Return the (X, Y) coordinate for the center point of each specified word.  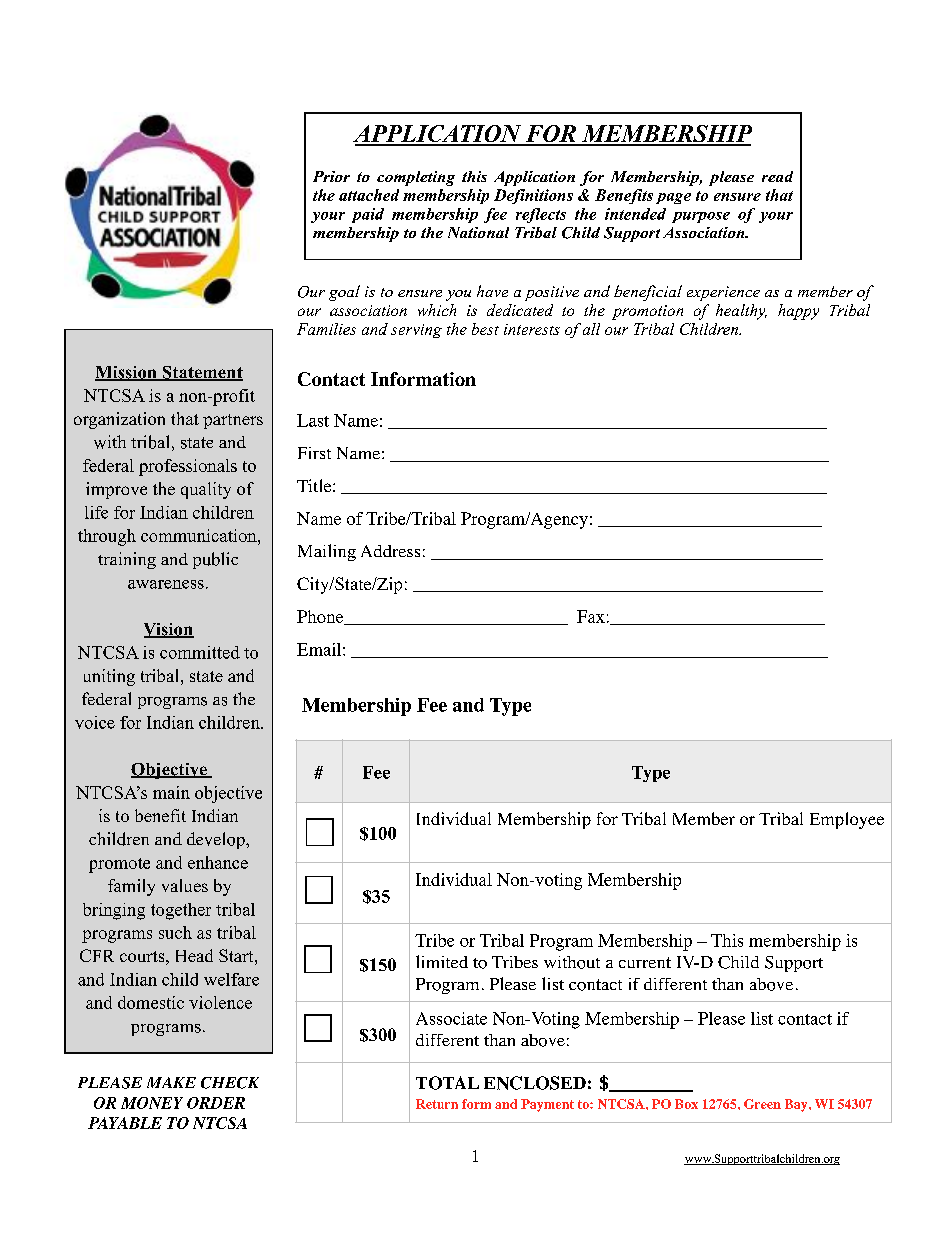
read (777, 176)
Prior (331, 176)
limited (442, 961)
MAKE (171, 1082)
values (185, 885)
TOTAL (447, 1083)
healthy (741, 312)
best (485, 329)
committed (200, 652)
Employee (847, 820)
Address (390, 551)
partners (233, 421)
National (478, 232)
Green (762, 1104)
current (645, 962)
